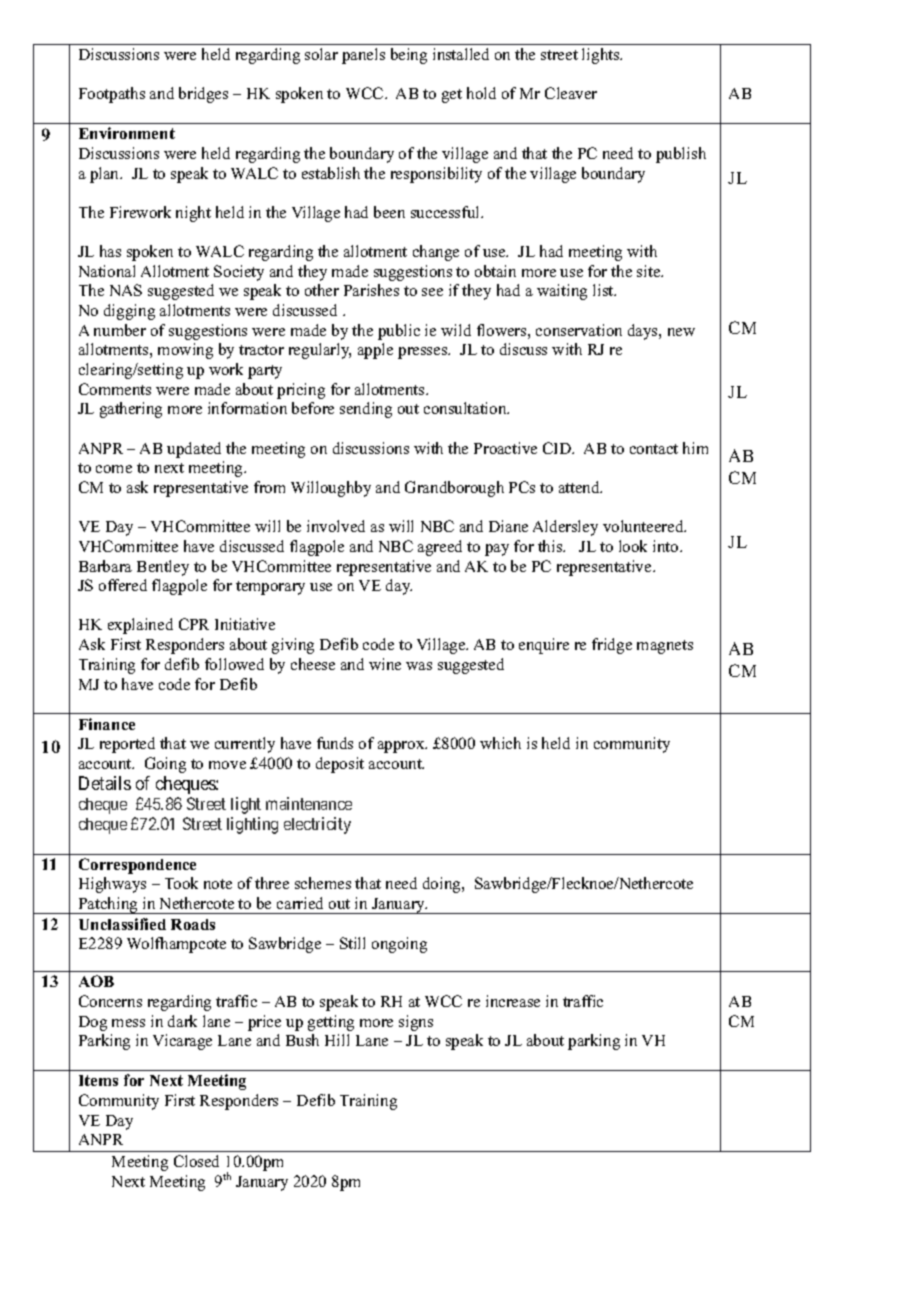 Image resolution: width=924 pixels, height=1308 pixels. What do you see at coordinates (612, 646) in the image?
I see `fridge` at bounding box center [612, 646].
